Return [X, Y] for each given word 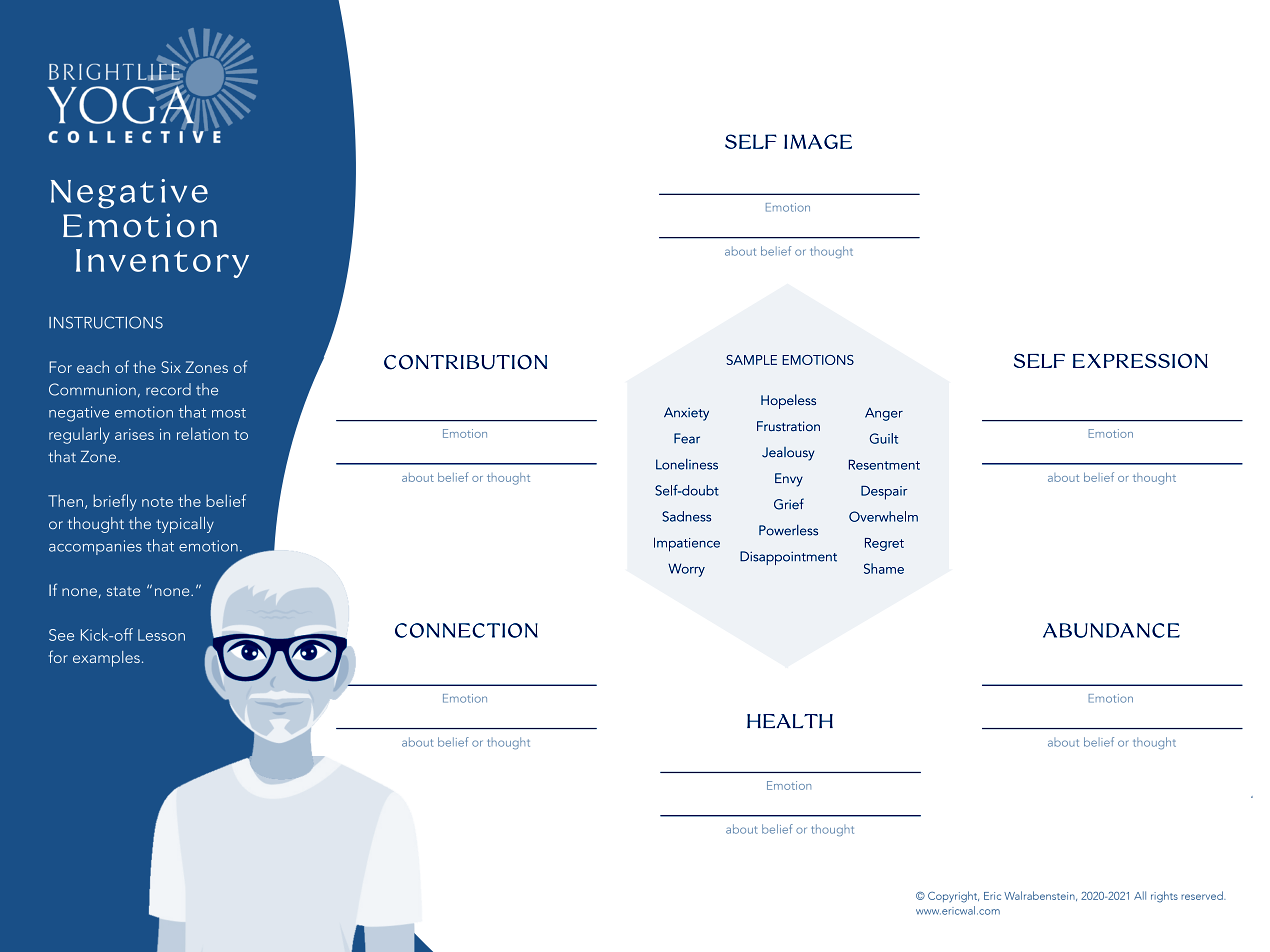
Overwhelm [883, 516]
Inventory [162, 263]
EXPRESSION [1140, 360]
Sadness [686, 516]
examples [106, 659]
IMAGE [818, 141]
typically [185, 525]
